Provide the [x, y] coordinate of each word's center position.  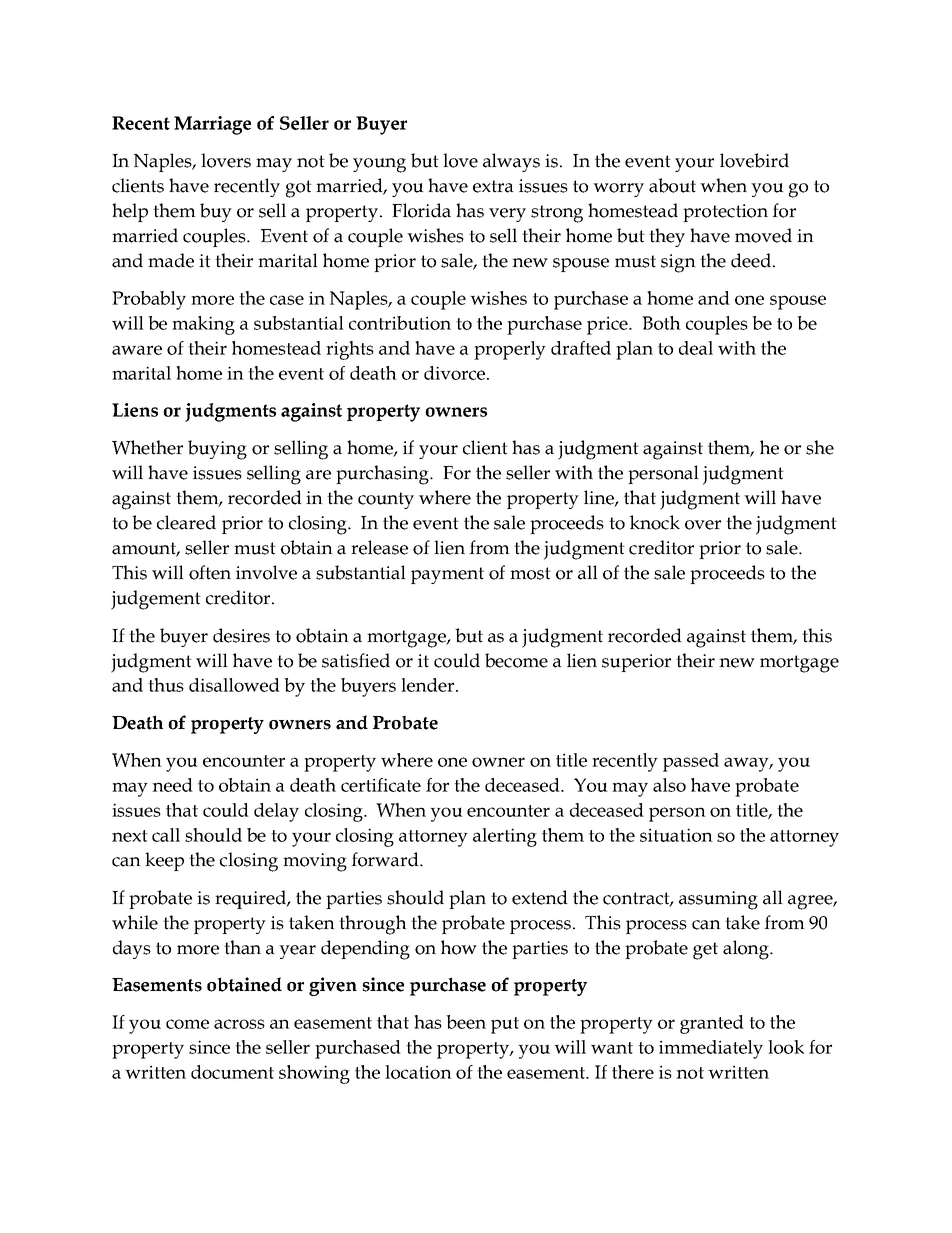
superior [636, 663]
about [672, 185]
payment [447, 575]
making [203, 325]
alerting [505, 837]
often [210, 572]
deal [696, 348]
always [511, 162]
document [232, 1072]
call [166, 835]
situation [676, 835]
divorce [454, 373]
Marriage [212, 125]
